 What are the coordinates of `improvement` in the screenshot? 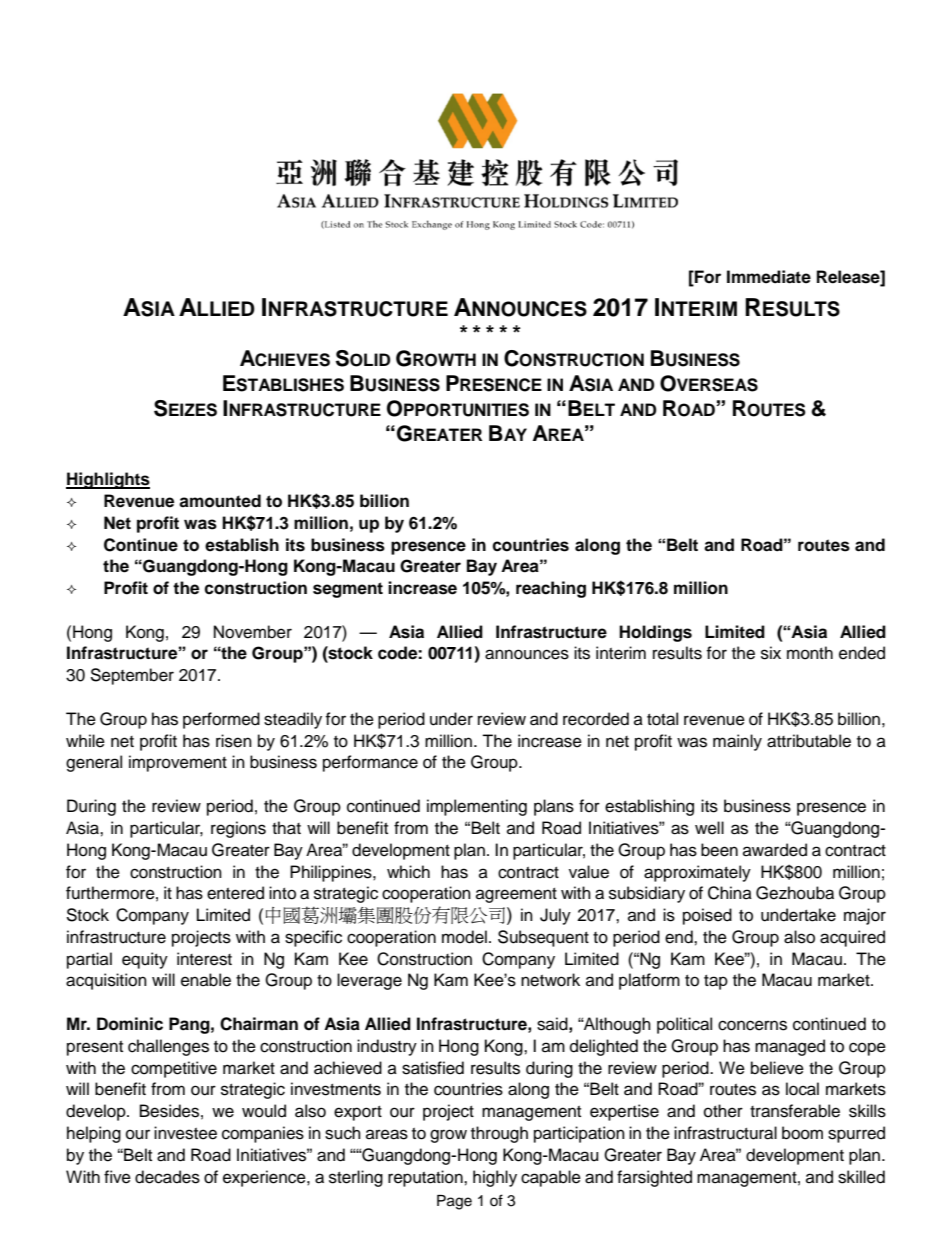 It's located at (178, 763).
